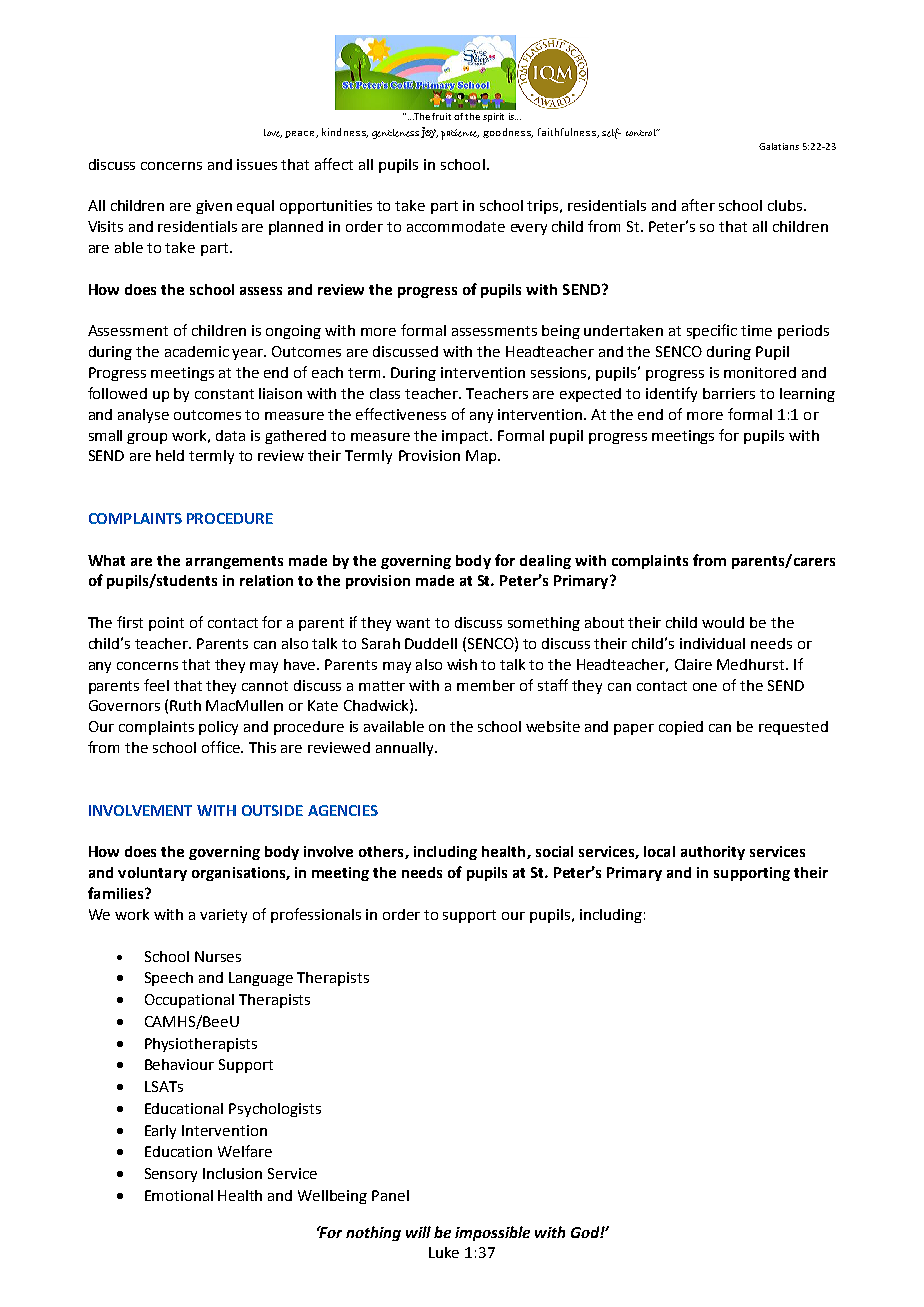 This screenshot has width=924, height=1307. What do you see at coordinates (698, 205) in the screenshot?
I see `after` at bounding box center [698, 205].
